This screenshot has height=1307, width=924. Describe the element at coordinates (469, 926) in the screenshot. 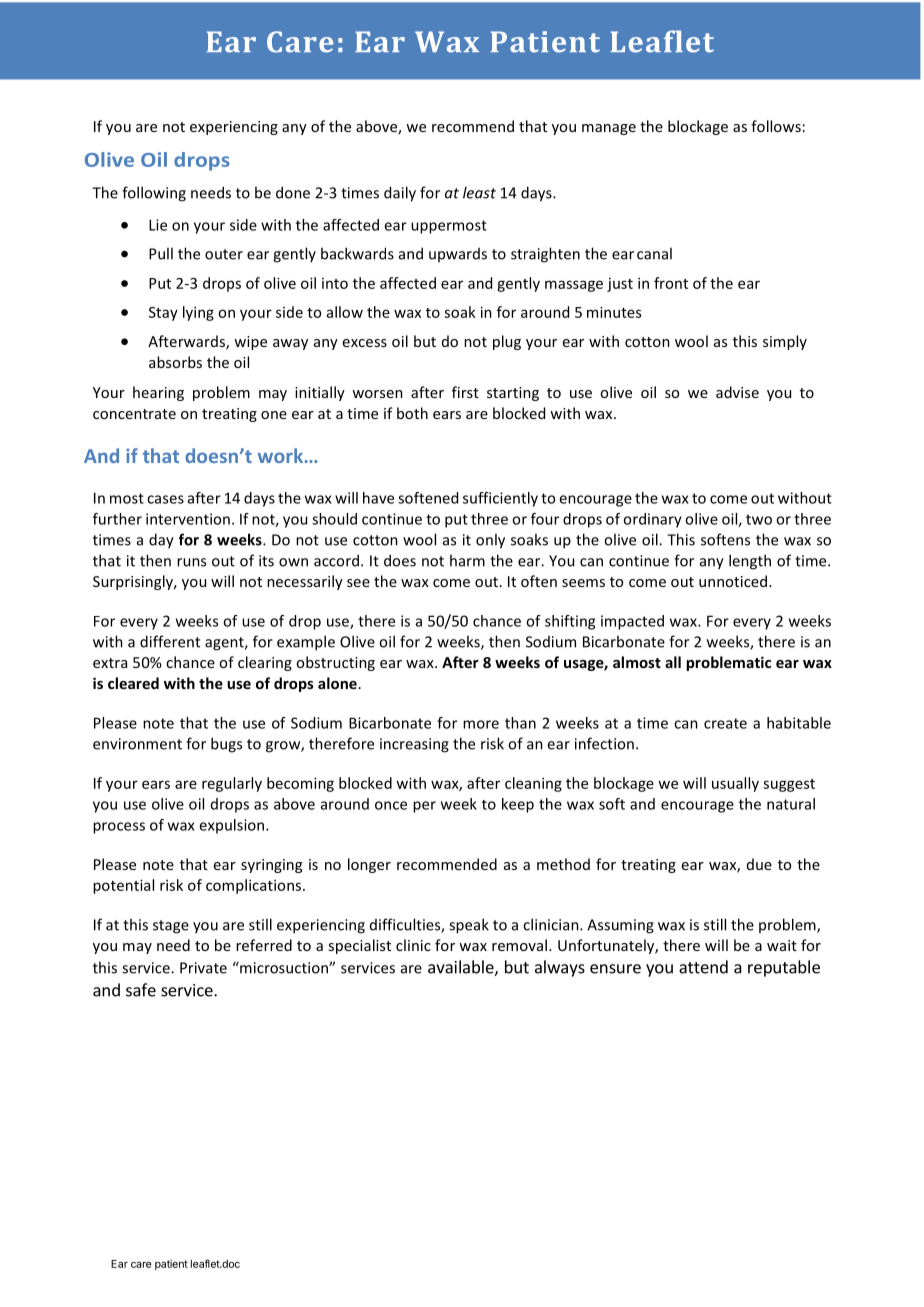

I see `speak` at that location.
